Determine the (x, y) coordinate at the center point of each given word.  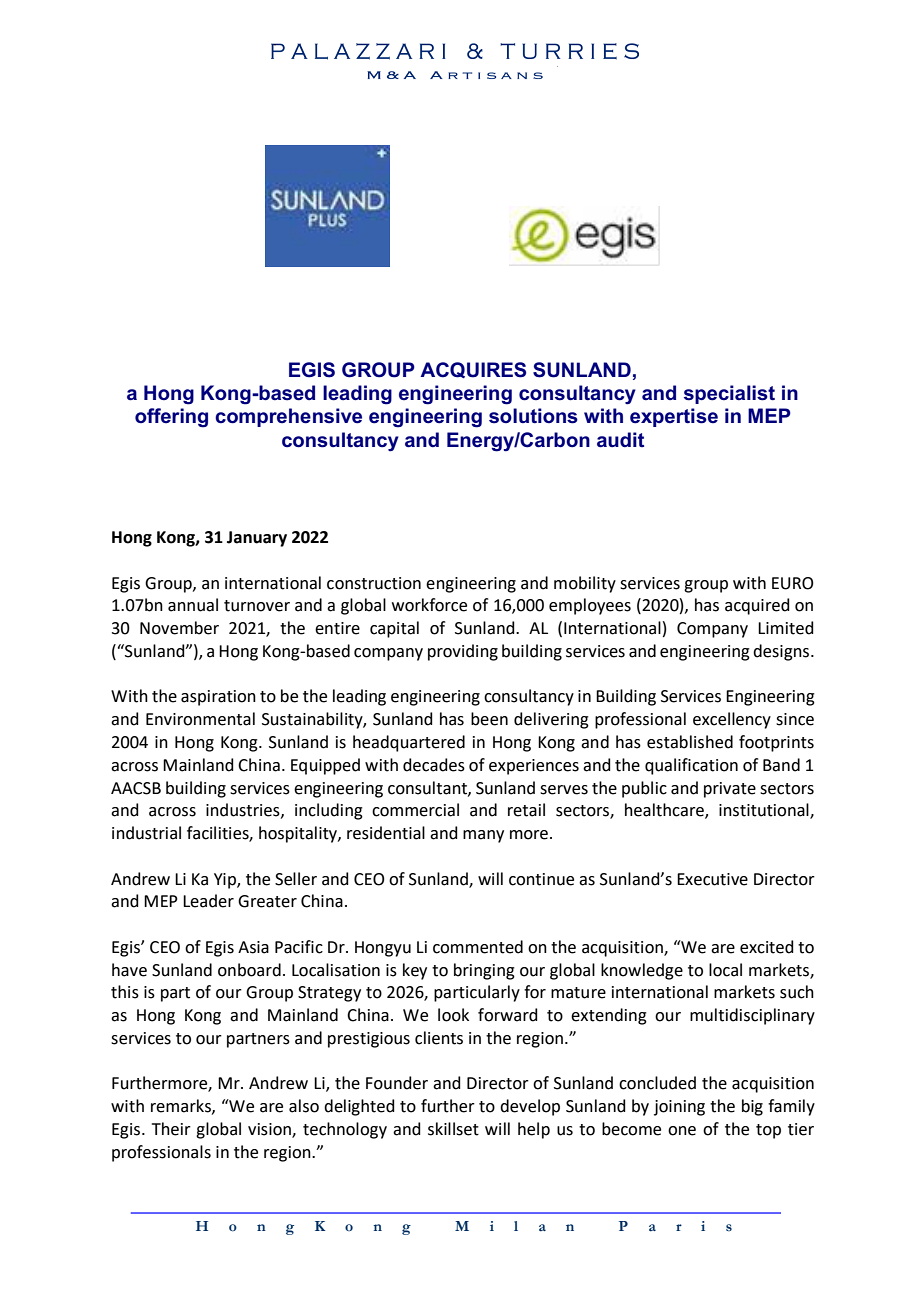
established (690, 742)
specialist (729, 394)
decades (434, 765)
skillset (453, 1129)
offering (171, 418)
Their (171, 1129)
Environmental (200, 719)
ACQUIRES (473, 370)
